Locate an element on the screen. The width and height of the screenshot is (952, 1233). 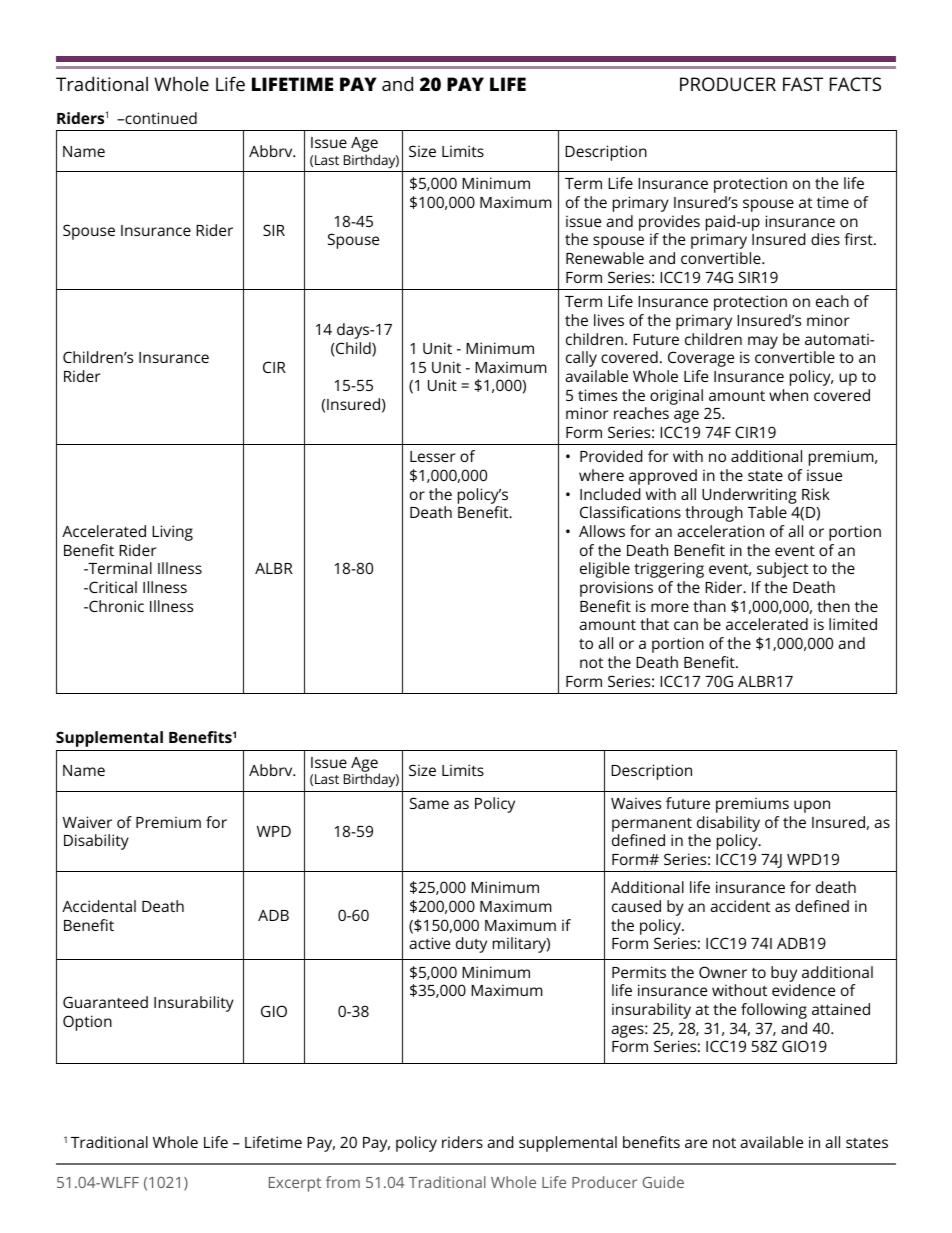
Lesser is located at coordinates (433, 456).
